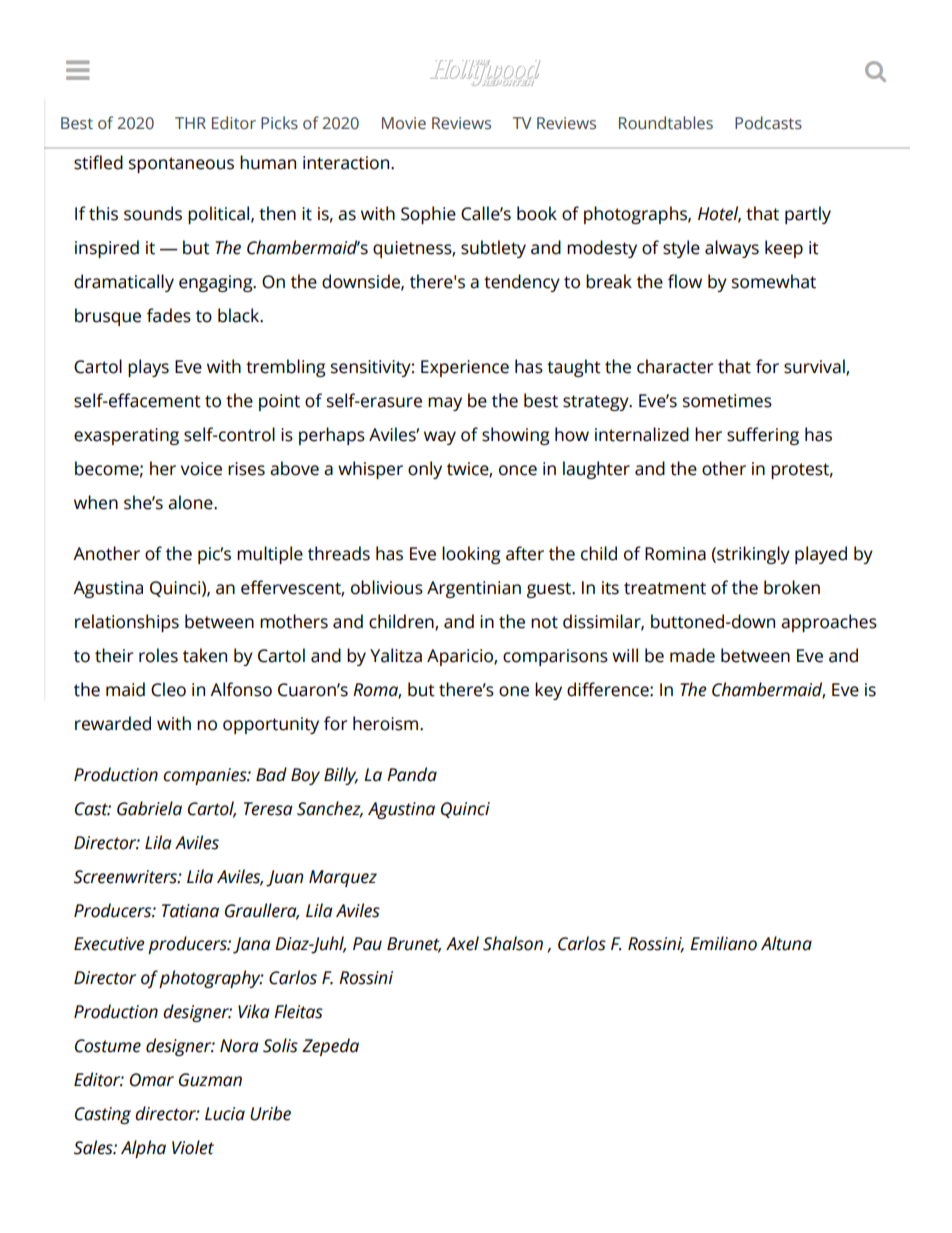 The image size is (952, 1233). What do you see at coordinates (404, 123) in the screenshot?
I see `Movie` at bounding box center [404, 123].
